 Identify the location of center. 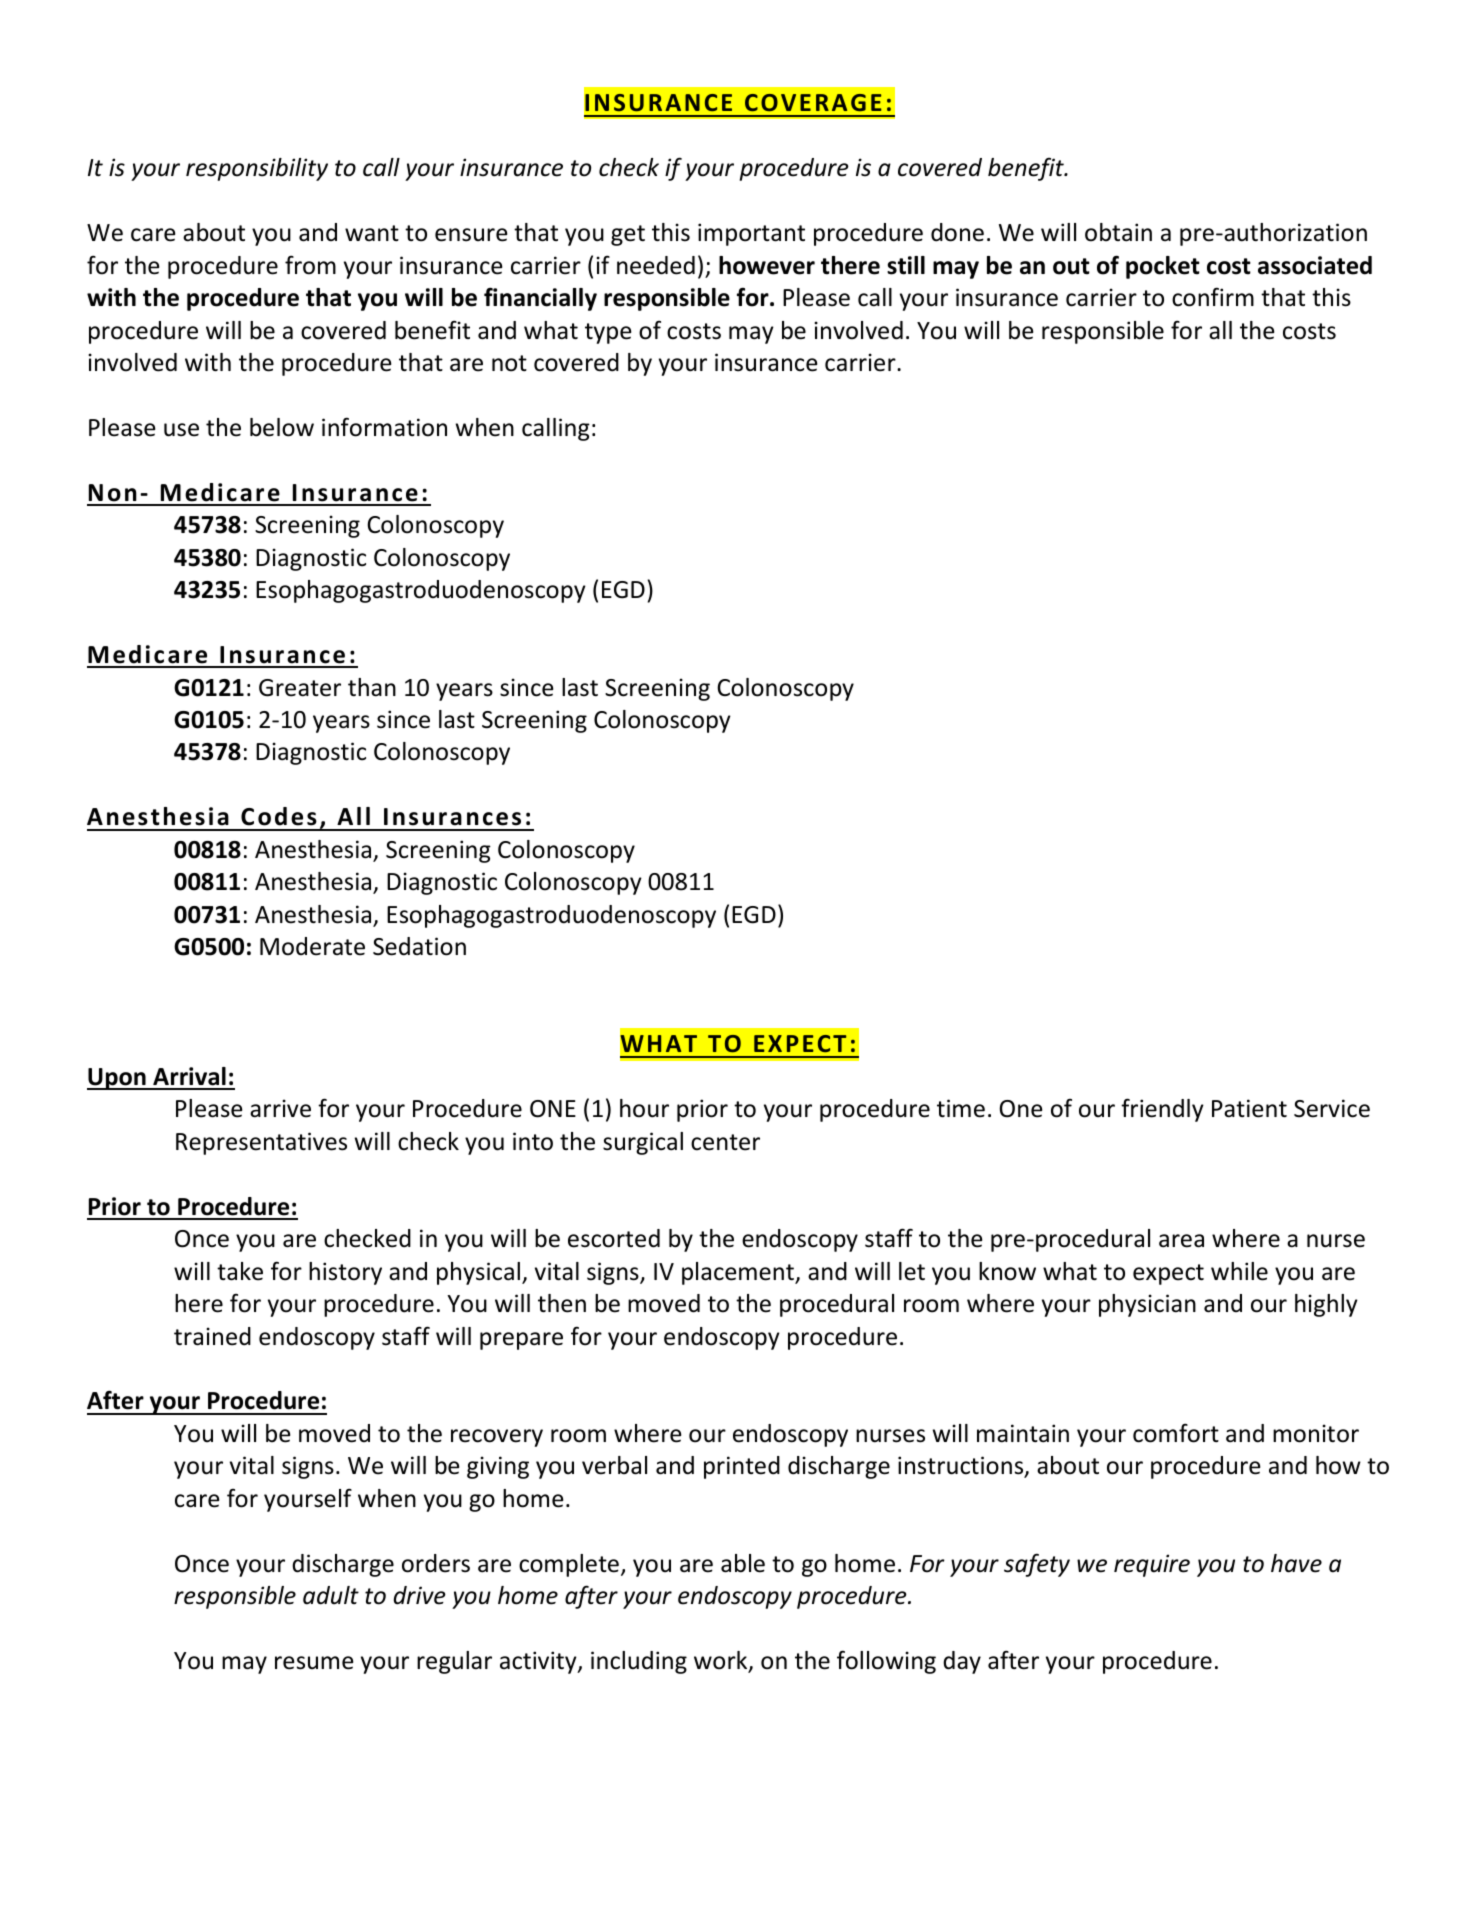
(725, 1142).
